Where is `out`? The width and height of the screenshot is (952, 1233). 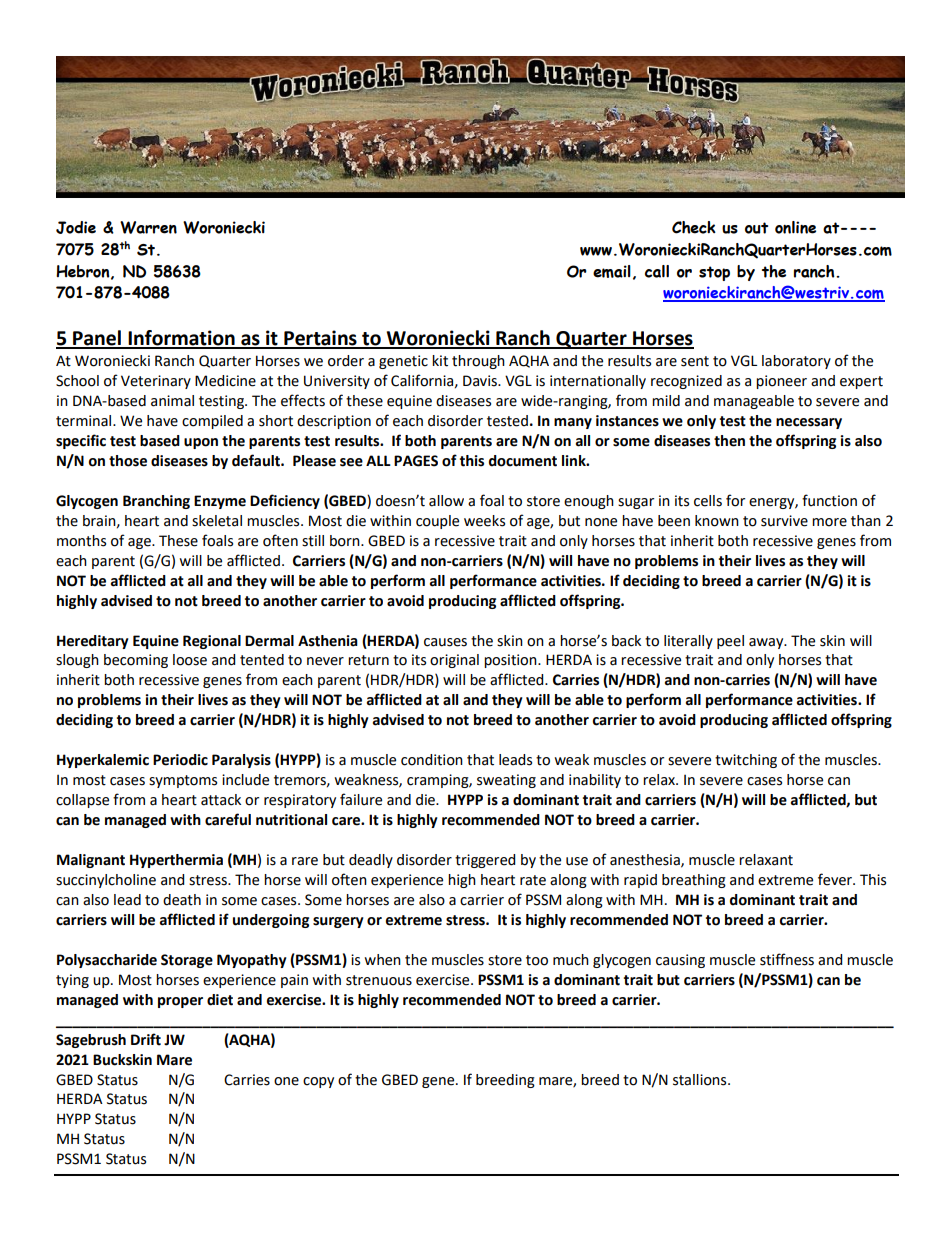
out is located at coordinates (756, 228).
